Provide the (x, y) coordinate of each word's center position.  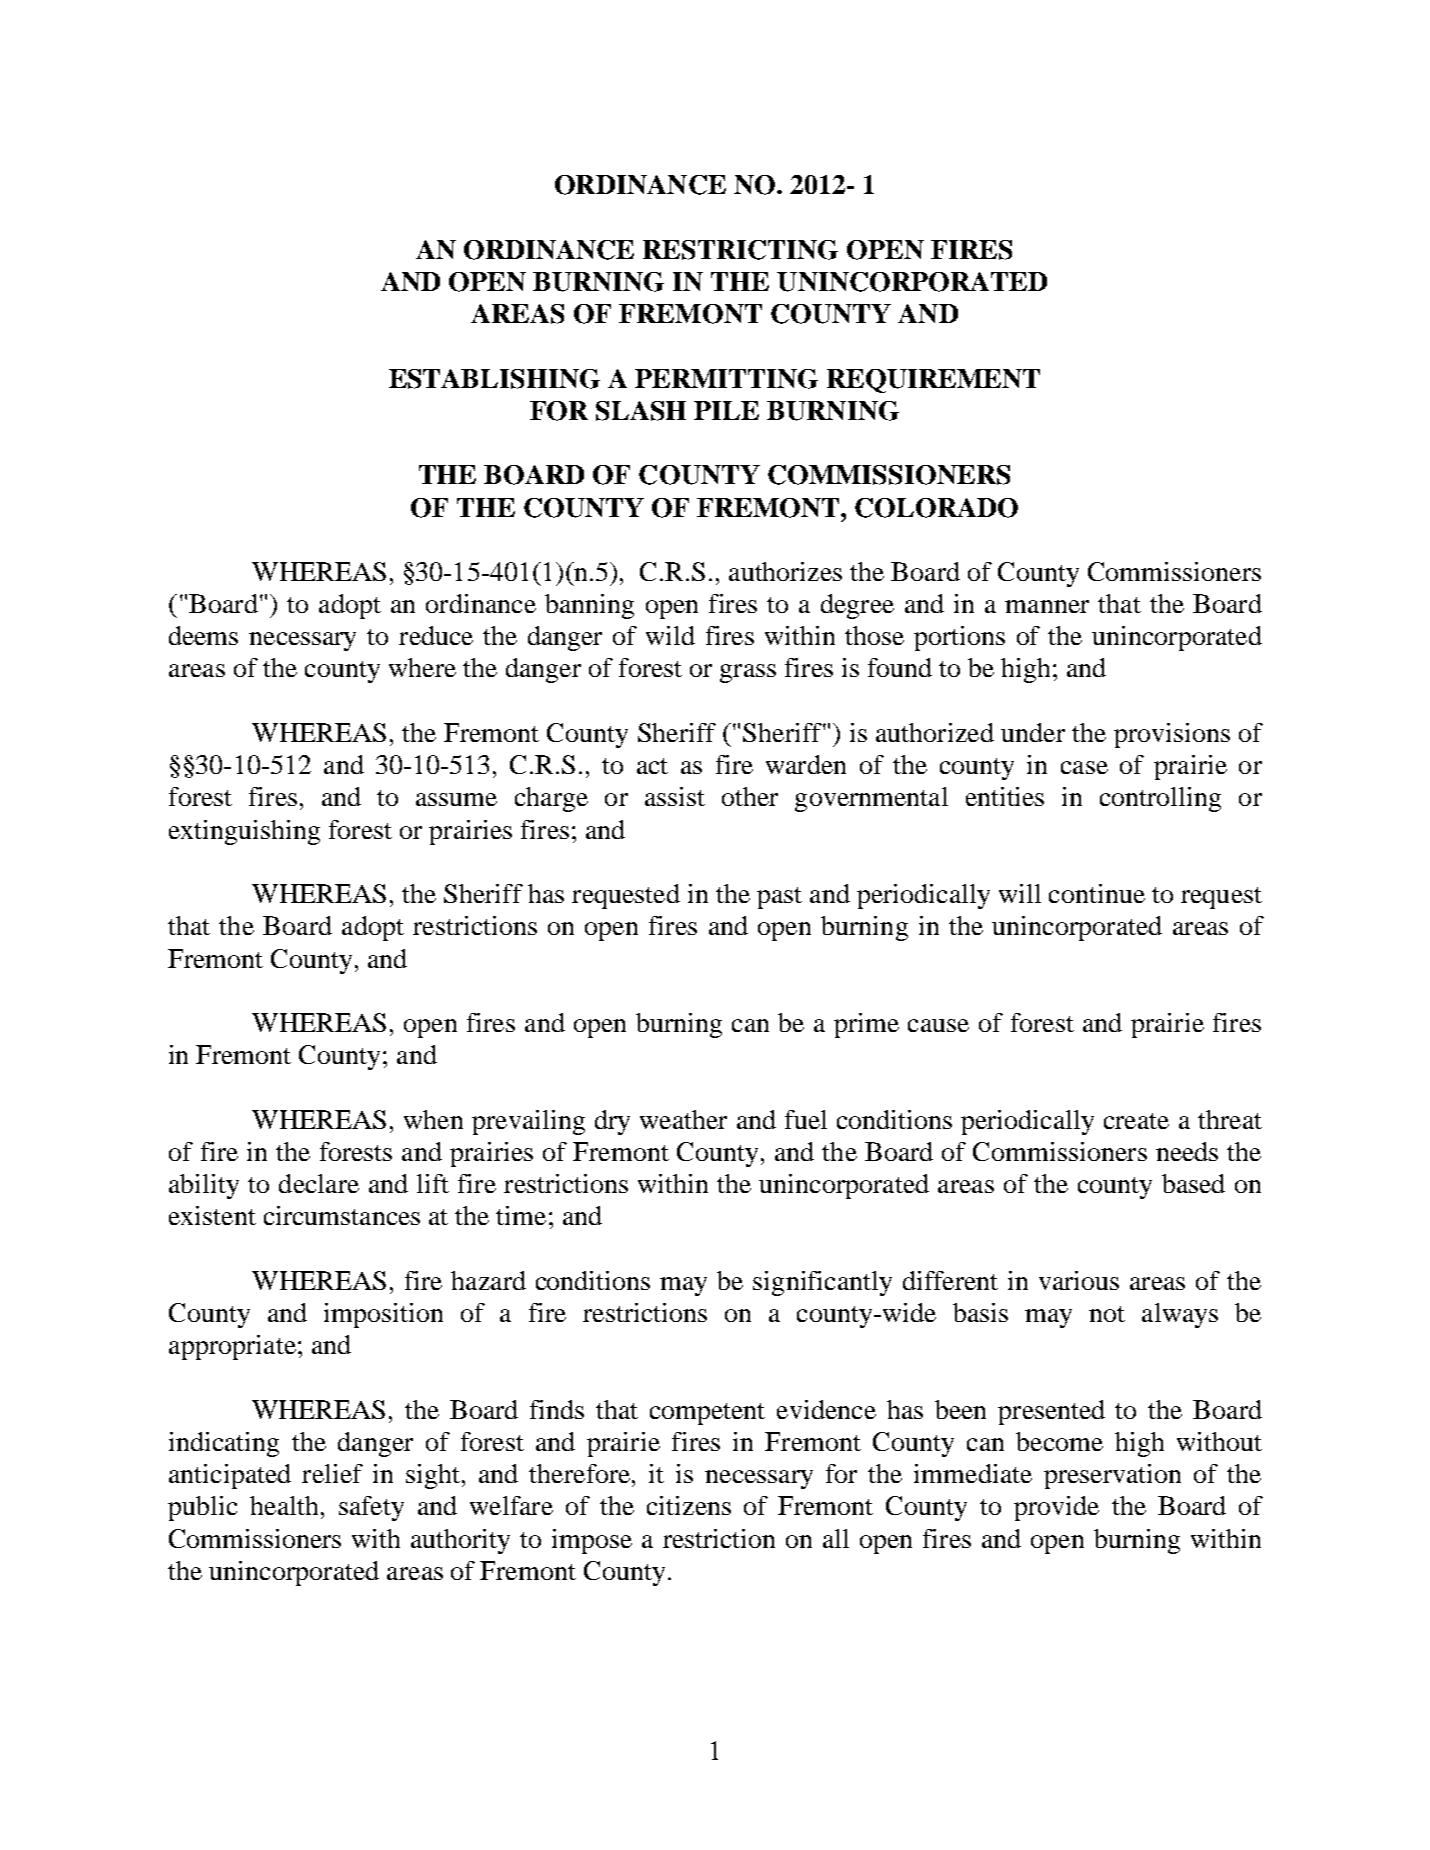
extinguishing (244, 832)
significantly (822, 1283)
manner (1047, 606)
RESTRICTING (740, 250)
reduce (436, 635)
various (1079, 1280)
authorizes (785, 571)
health (284, 1505)
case (1084, 767)
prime (866, 1025)
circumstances (342, 1215)
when (433, 1119)
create (1136, 1121)
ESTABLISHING (494, 379)
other (750, 796)
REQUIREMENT (933, 381)
